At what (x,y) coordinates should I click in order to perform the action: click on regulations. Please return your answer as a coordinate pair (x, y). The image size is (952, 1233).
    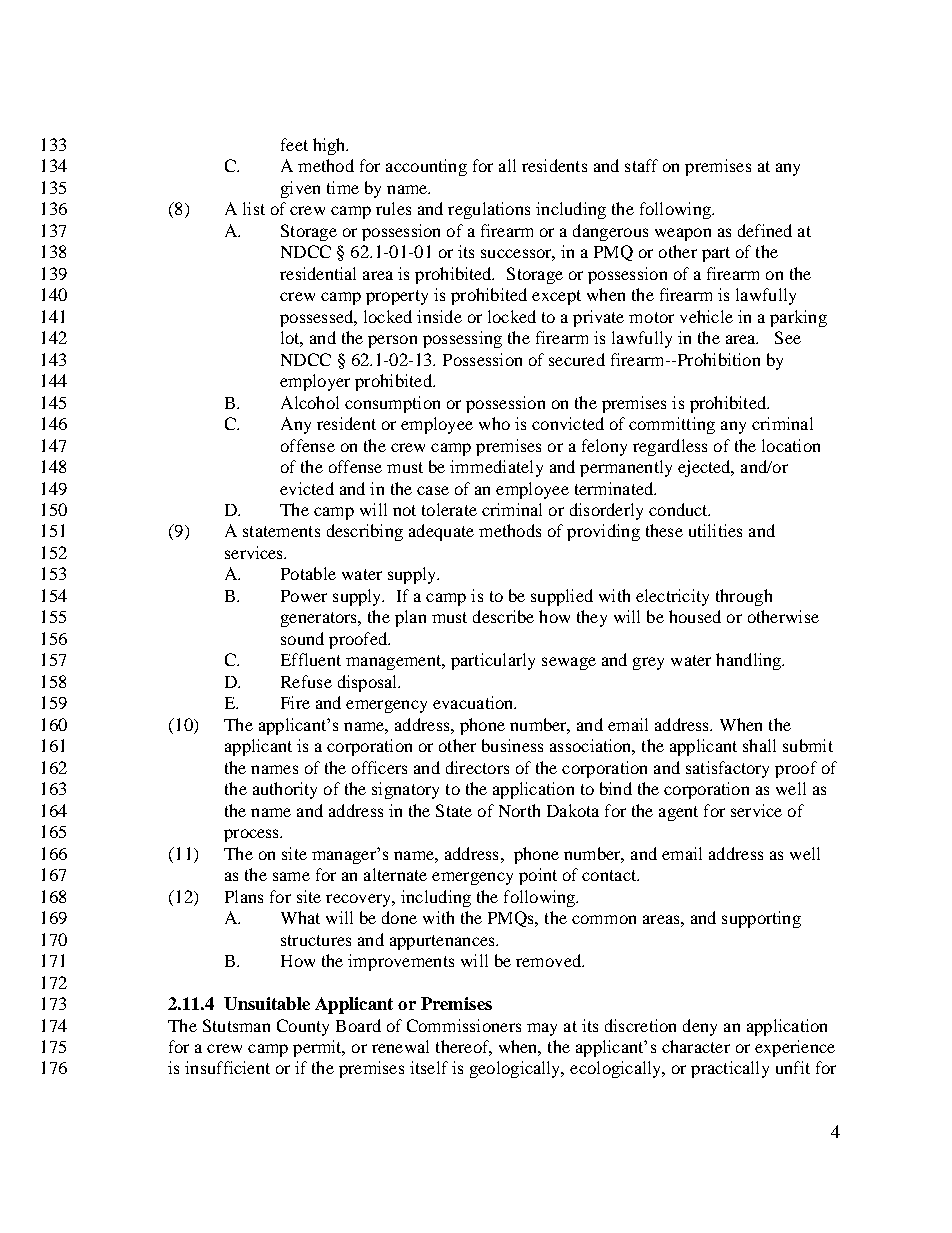
    Looking at the image, I should click on (489, 210).
